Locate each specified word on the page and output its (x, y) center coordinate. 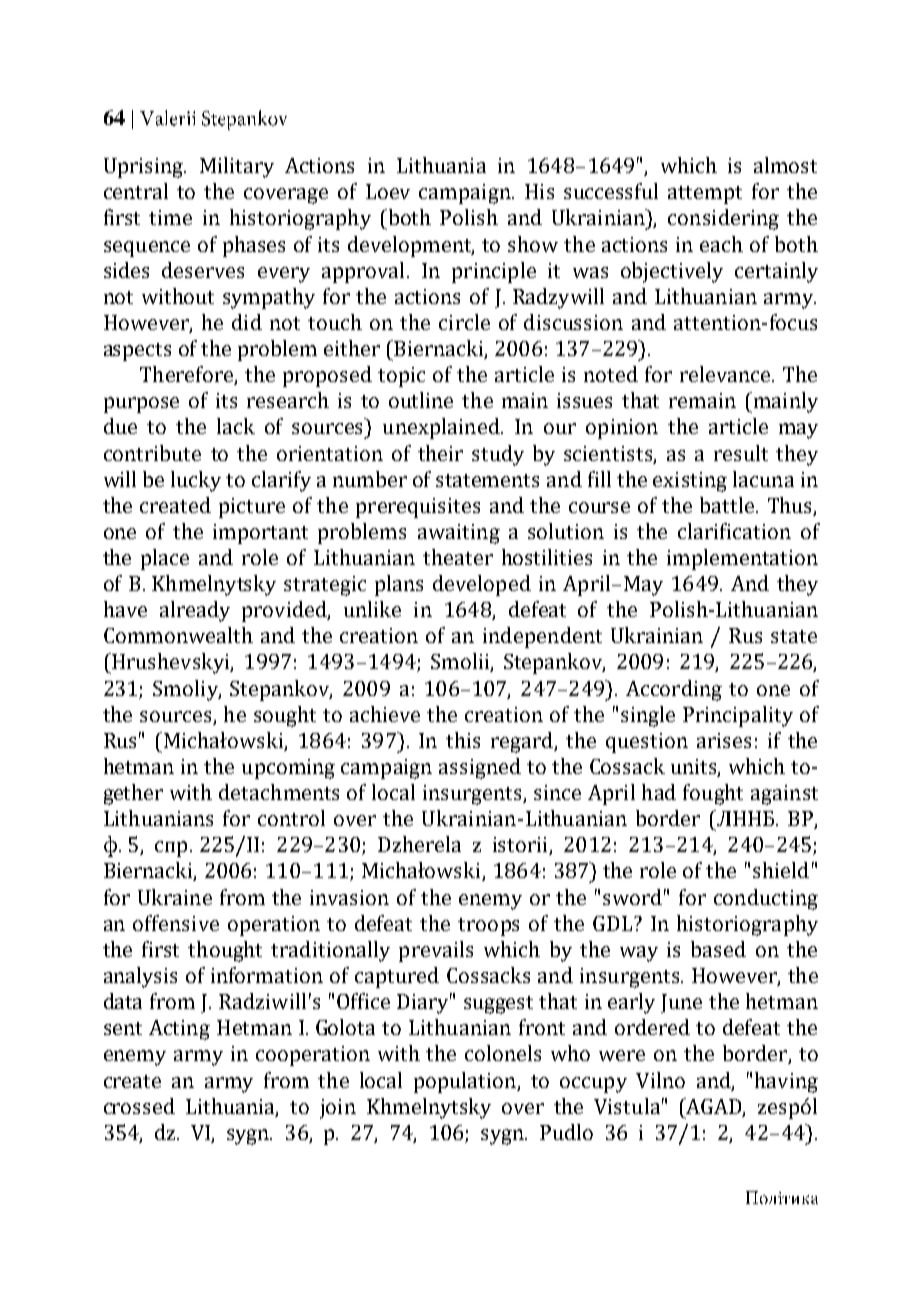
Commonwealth (178, 635)
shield (781, 870)
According (674, 690)
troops (488, 927)
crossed (139, 1106)
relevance (726, 374)
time (170, 217)
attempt (705, 195)
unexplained (442, 428)
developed (482, 585)
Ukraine (175, 897)
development (411, 246)
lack (236, 426)
